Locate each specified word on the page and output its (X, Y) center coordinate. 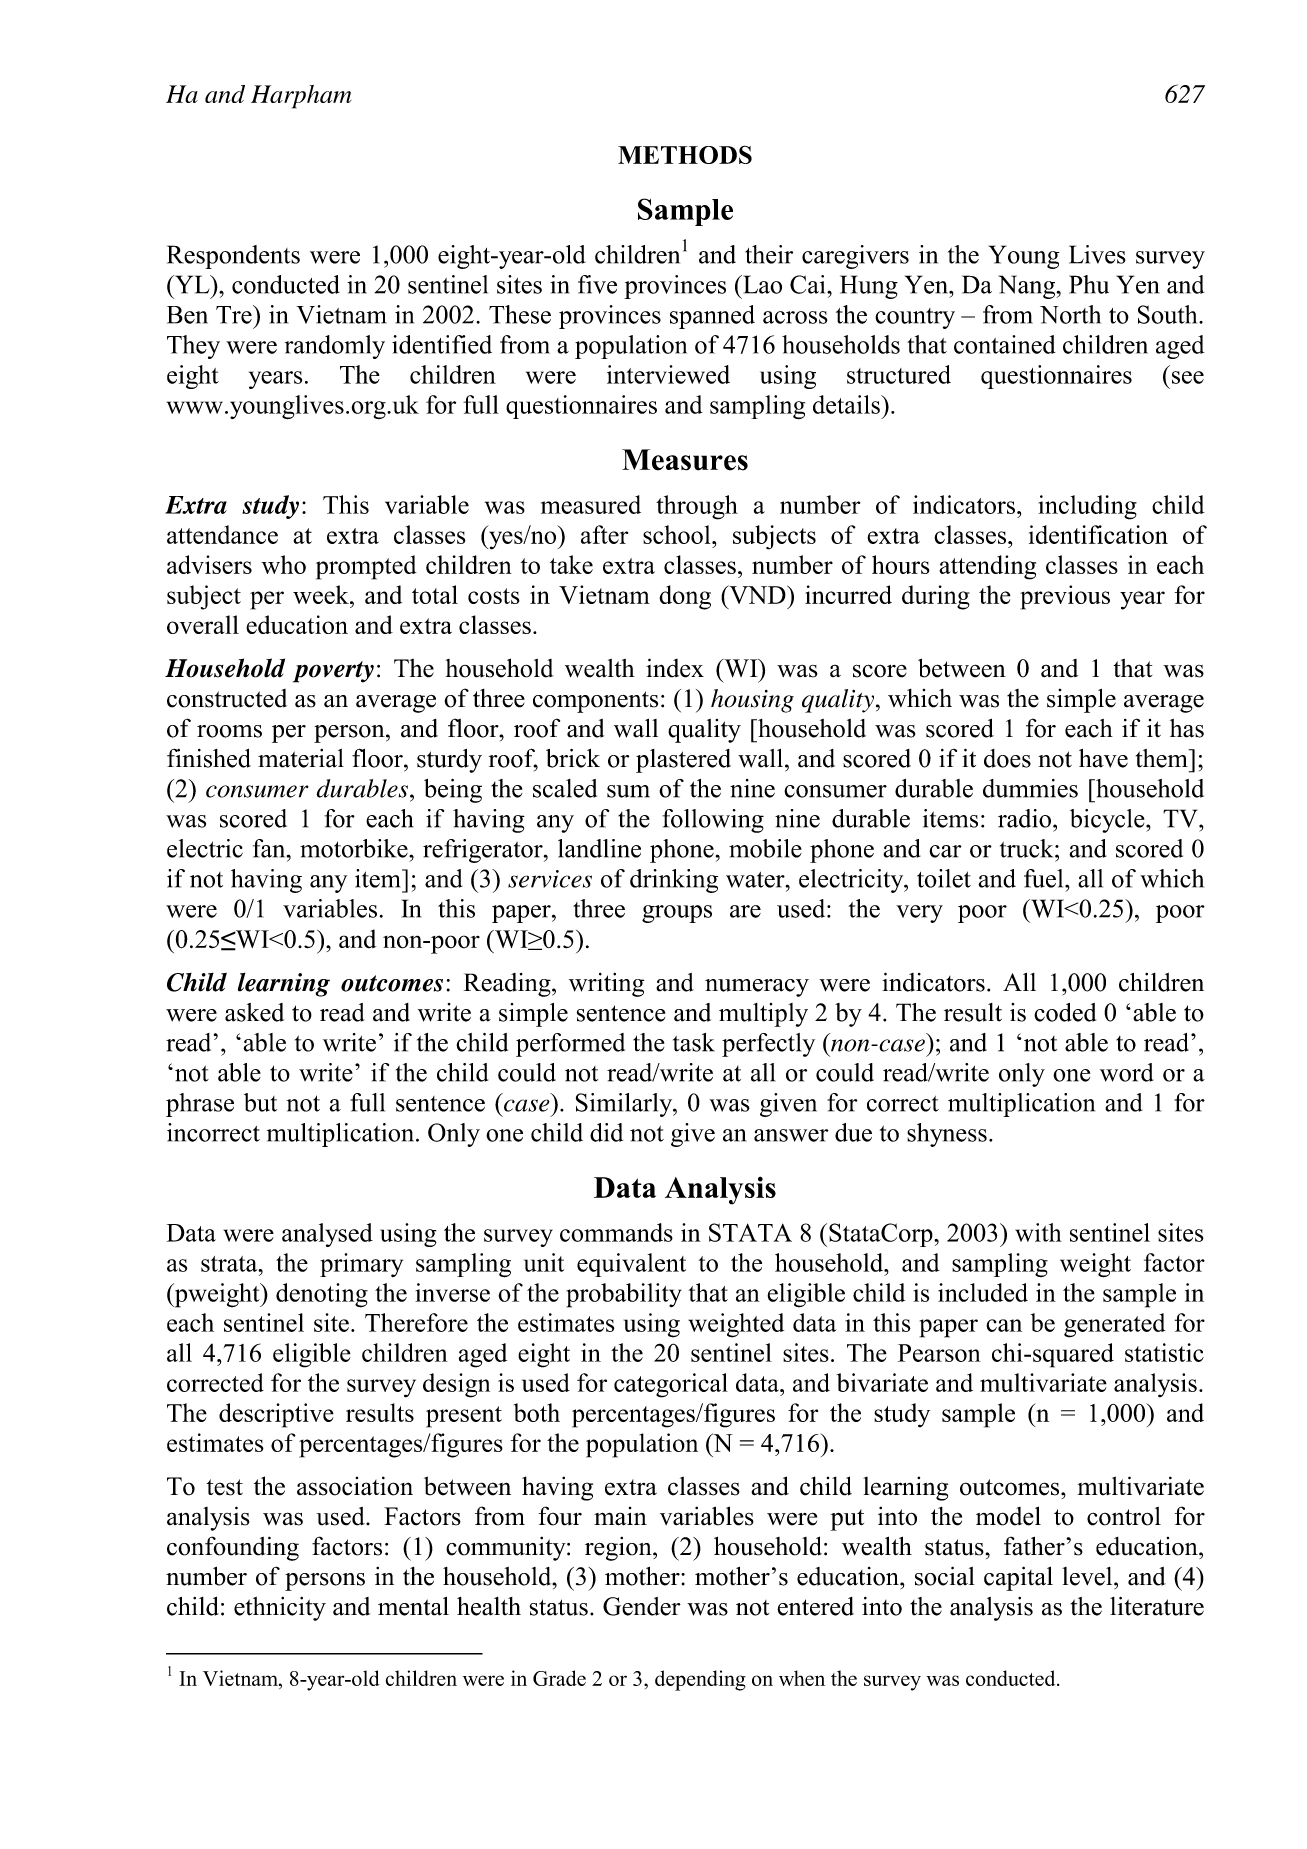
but (260, 1102)
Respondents (233, 257)
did (606, 1132)
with (1038, 1232)
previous (1065, 597)
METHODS (685, 154)
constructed (227, 698)
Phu (1089, 284)
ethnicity (280, 1609)
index (675, 668)
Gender (642, 1606)
